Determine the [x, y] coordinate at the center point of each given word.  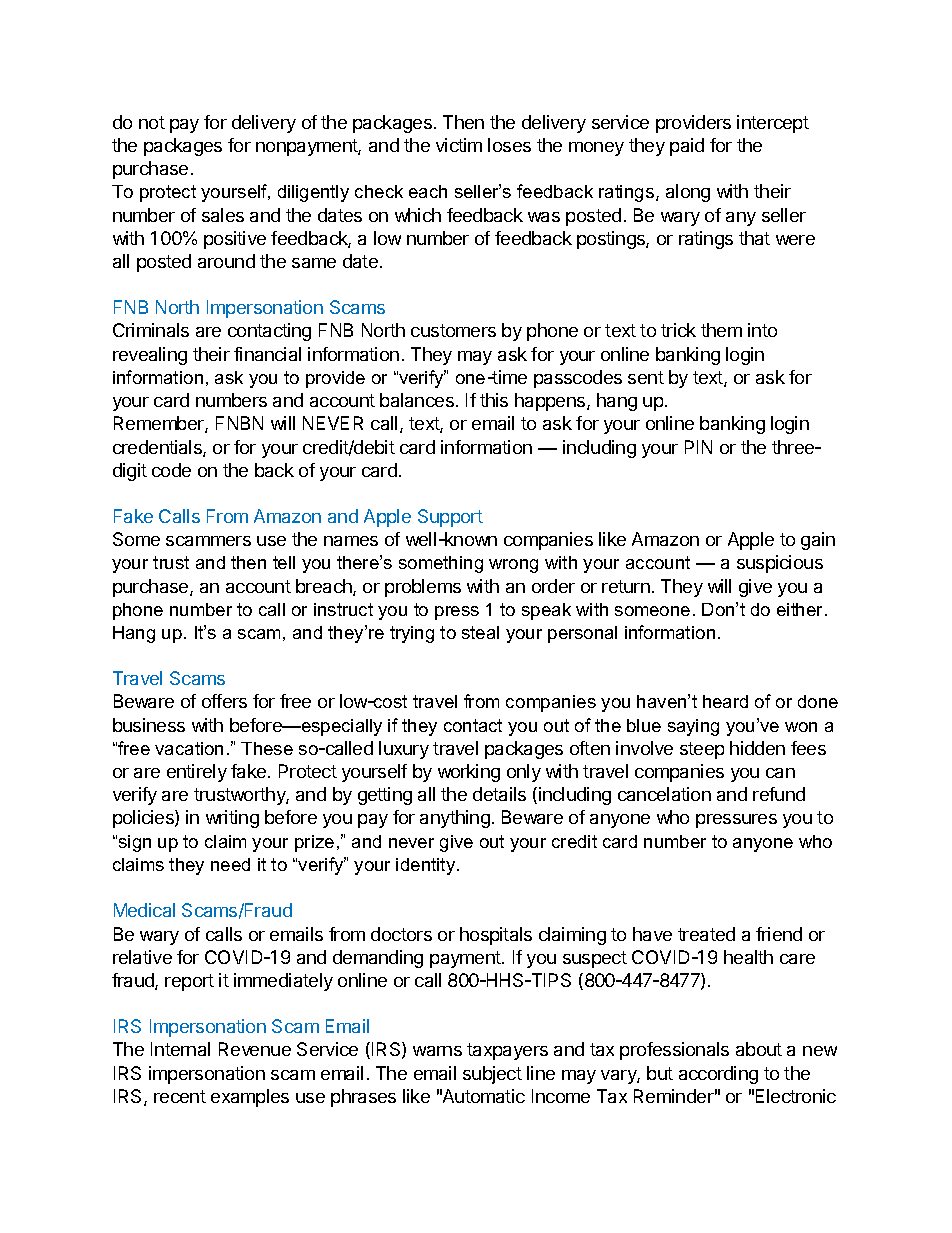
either [801, 609]
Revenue [255, 1049]
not [152, 122]
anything [455, 819]
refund [779, 794]
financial [267, 354]
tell [284, 562]
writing [232, 819]
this [494, 400]
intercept [773, 124]
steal [480, 632]
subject [492, 1075]
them [721, 330]
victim [459, 145]
